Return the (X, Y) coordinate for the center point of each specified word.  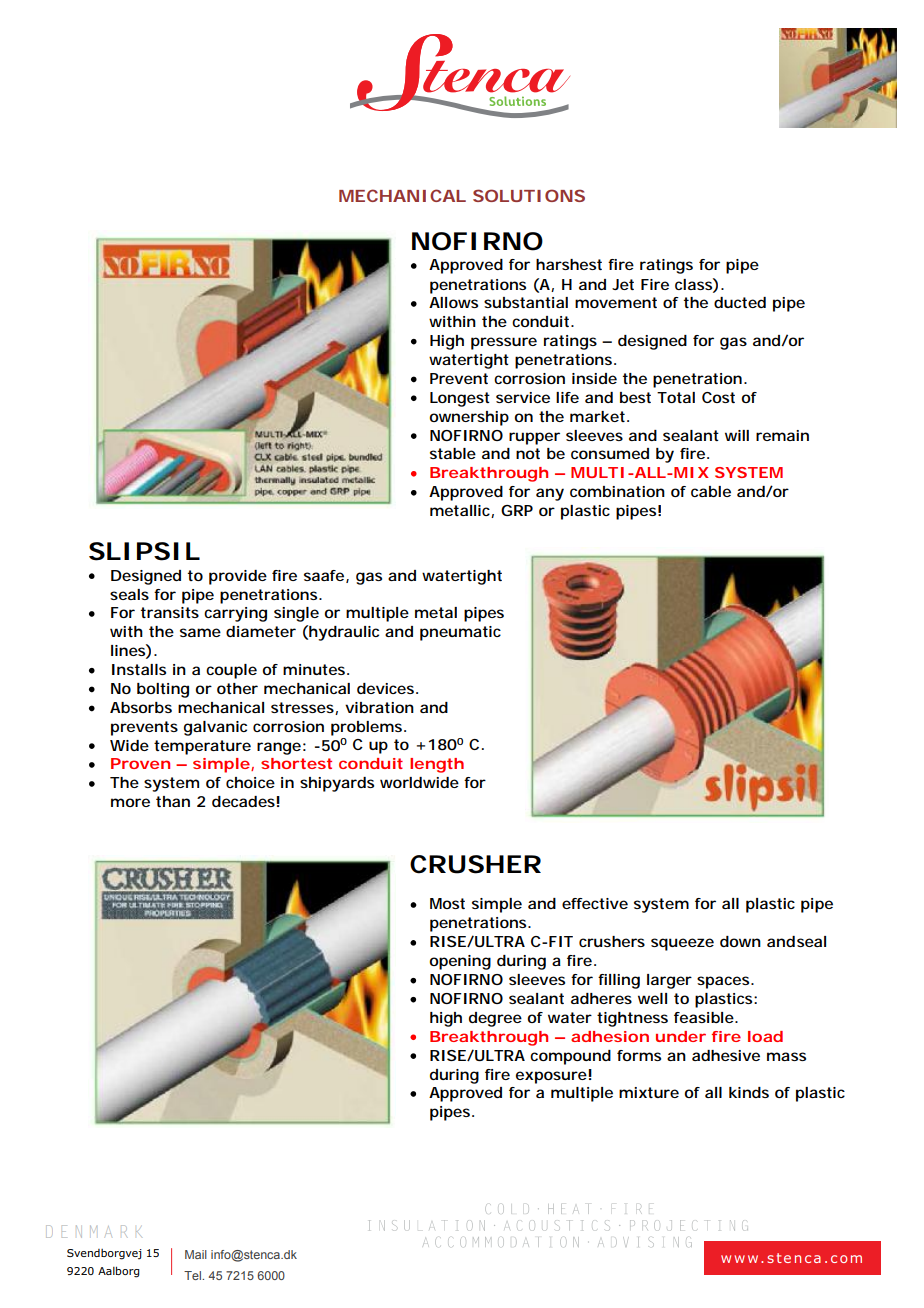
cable (711, 491)
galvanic (215, 728)
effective (595, 903)
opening (460, 962)
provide (238, 577)
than (173, 801)
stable (453, 453)
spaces (724, 982)
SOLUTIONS (529, 195)
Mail (196, 1254)
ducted (740, 302)
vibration (379, 707)
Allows (453, 302)
